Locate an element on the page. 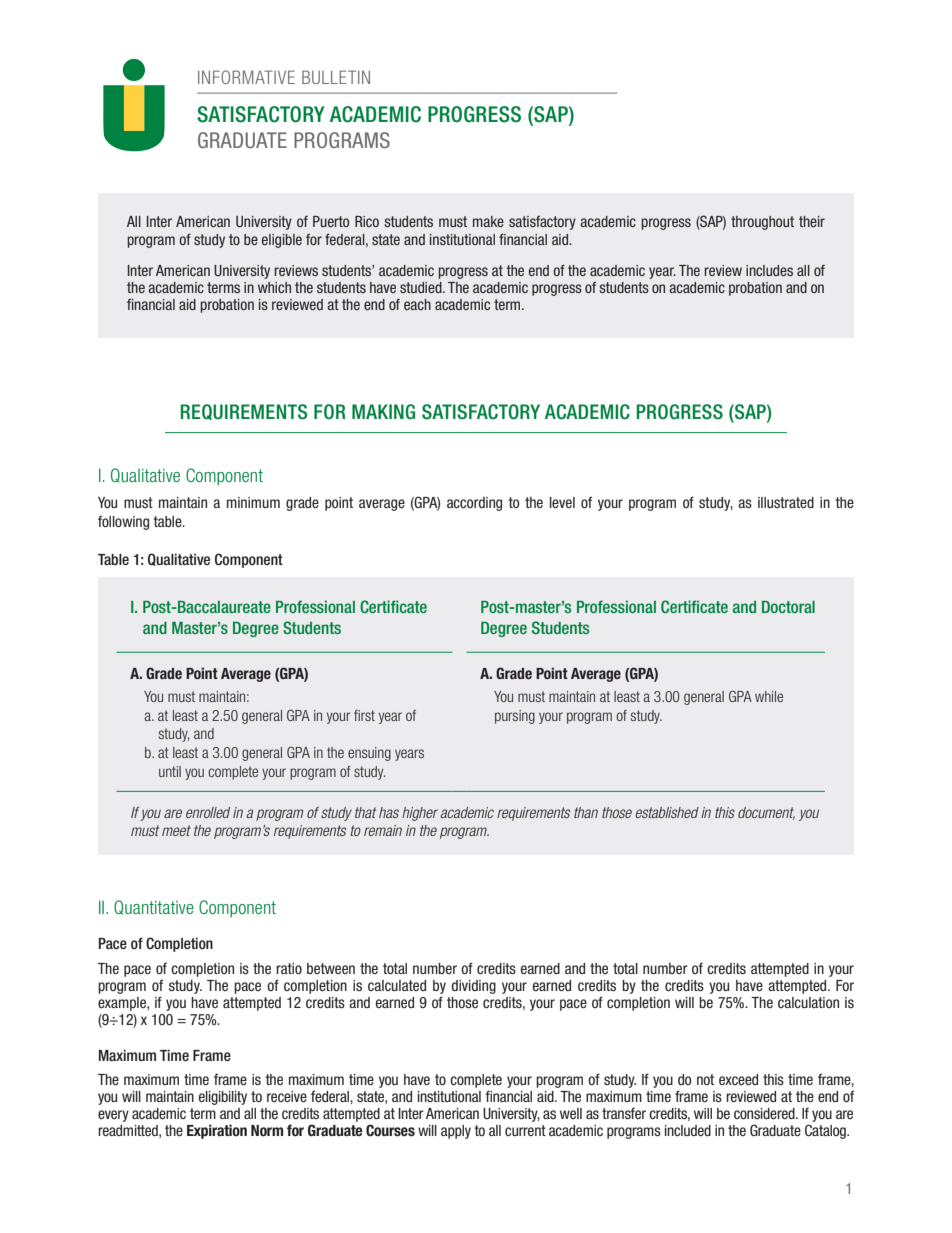  following is located at coordinates (123, 522).
